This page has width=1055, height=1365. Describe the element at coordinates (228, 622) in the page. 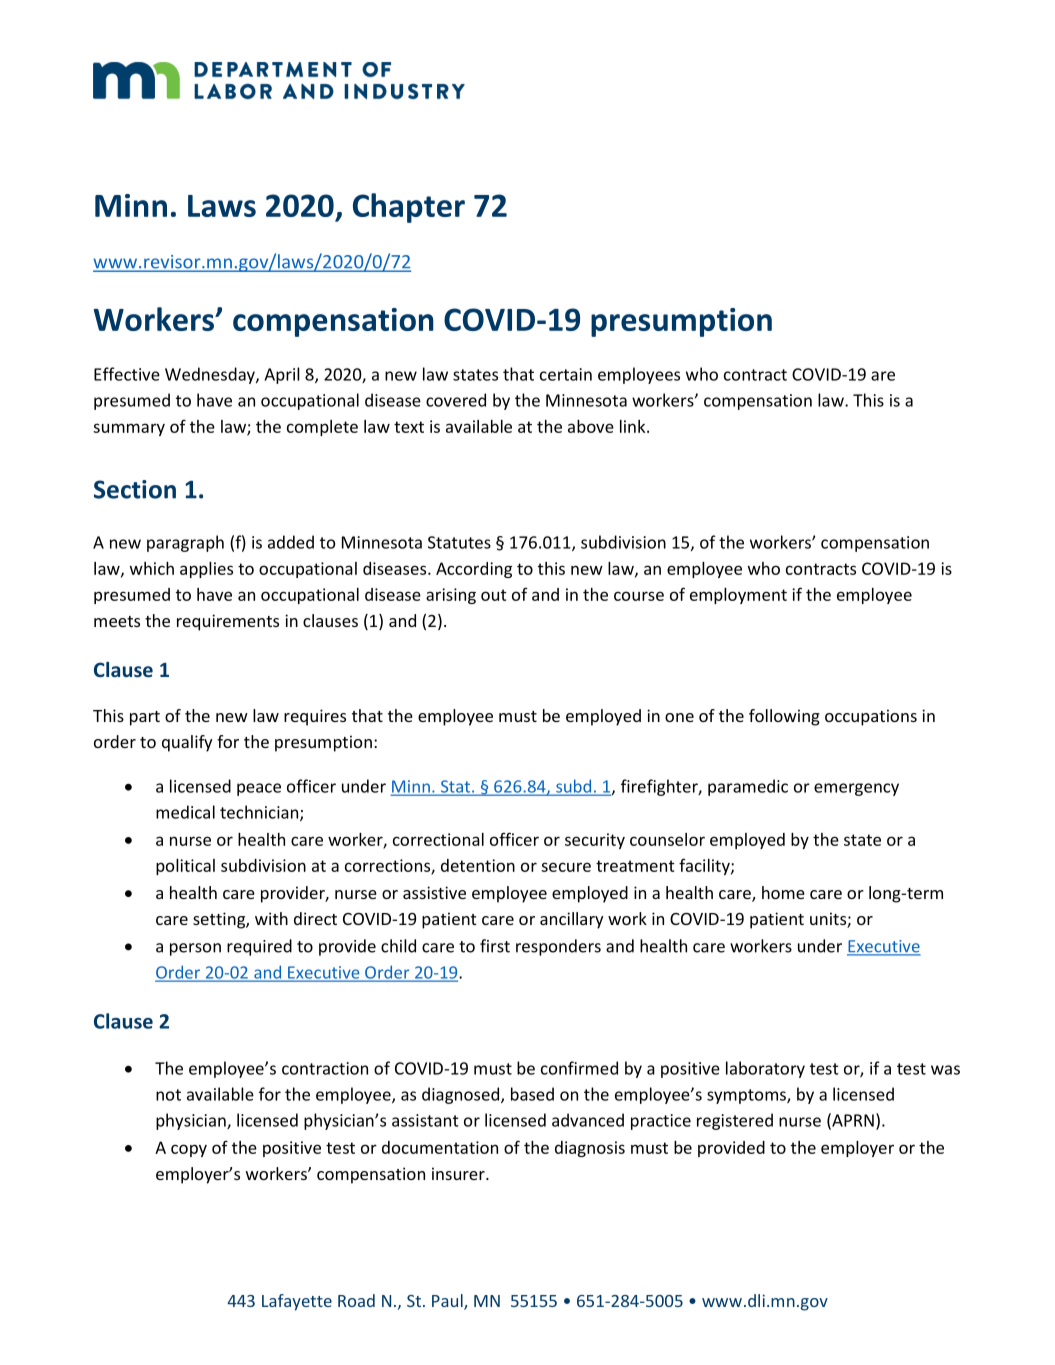

I see `requirements` at that location.
